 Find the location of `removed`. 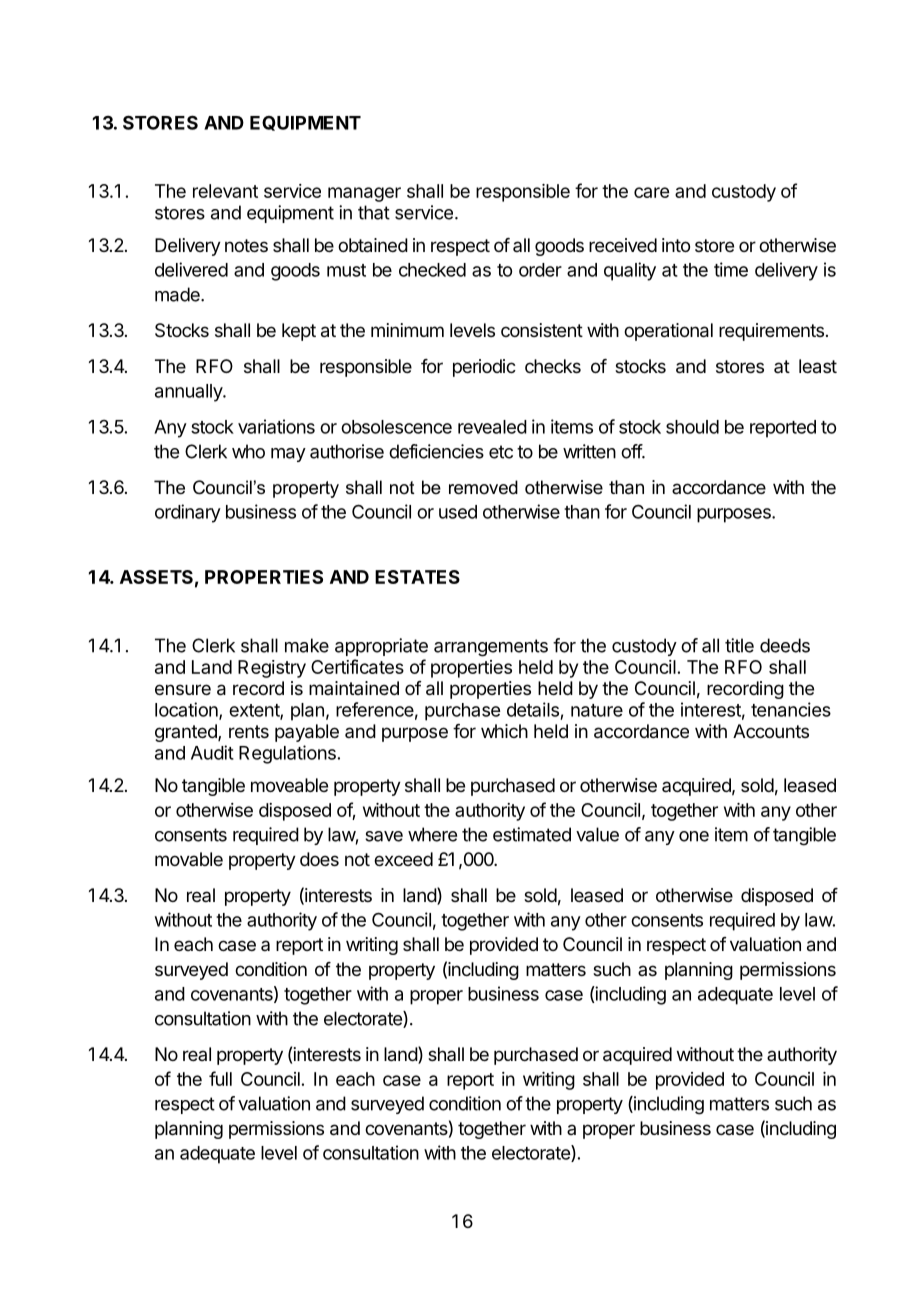

removed is located at coordinates (483, 487).
